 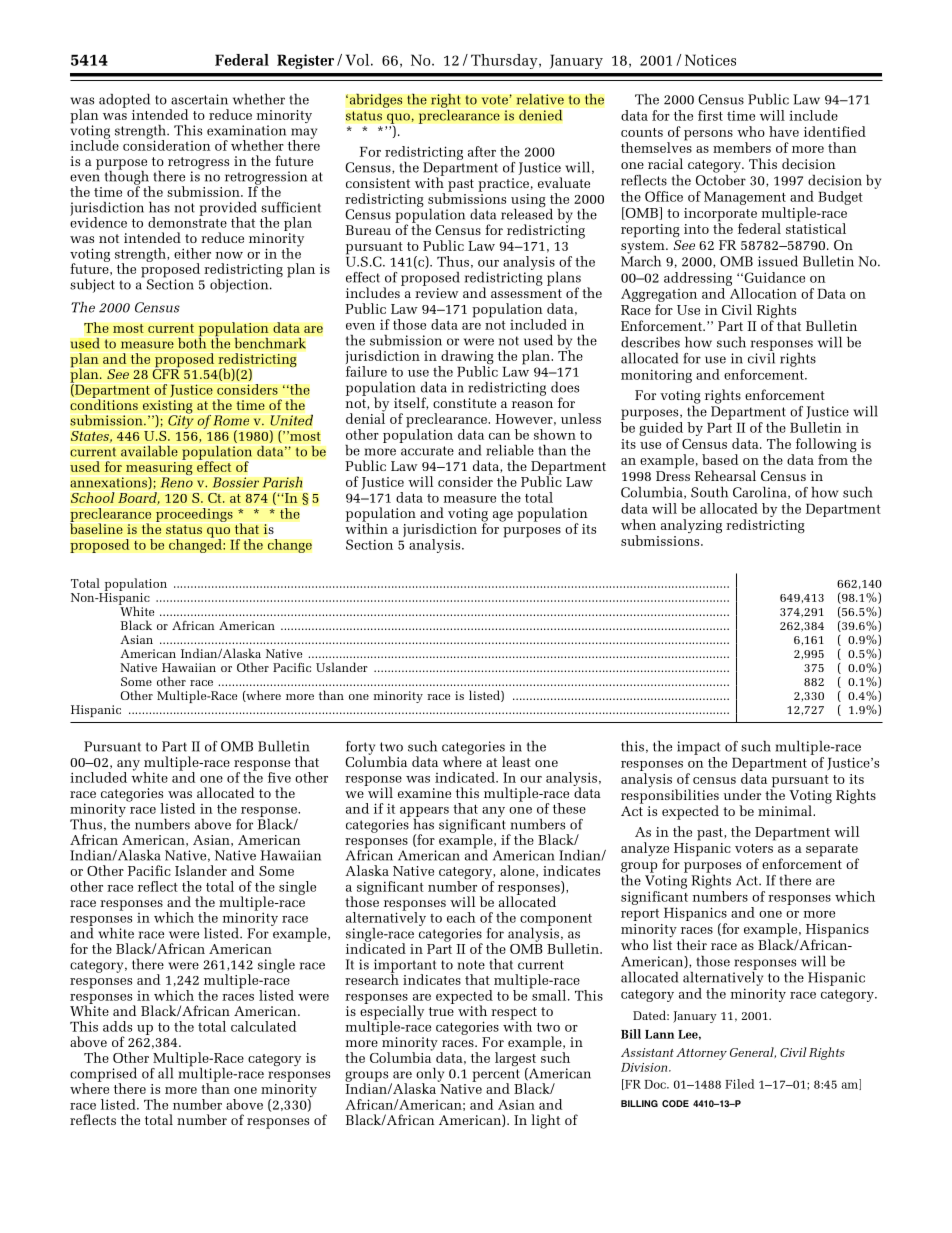 I want to click on comprised, so click(x=103, y=1076).
